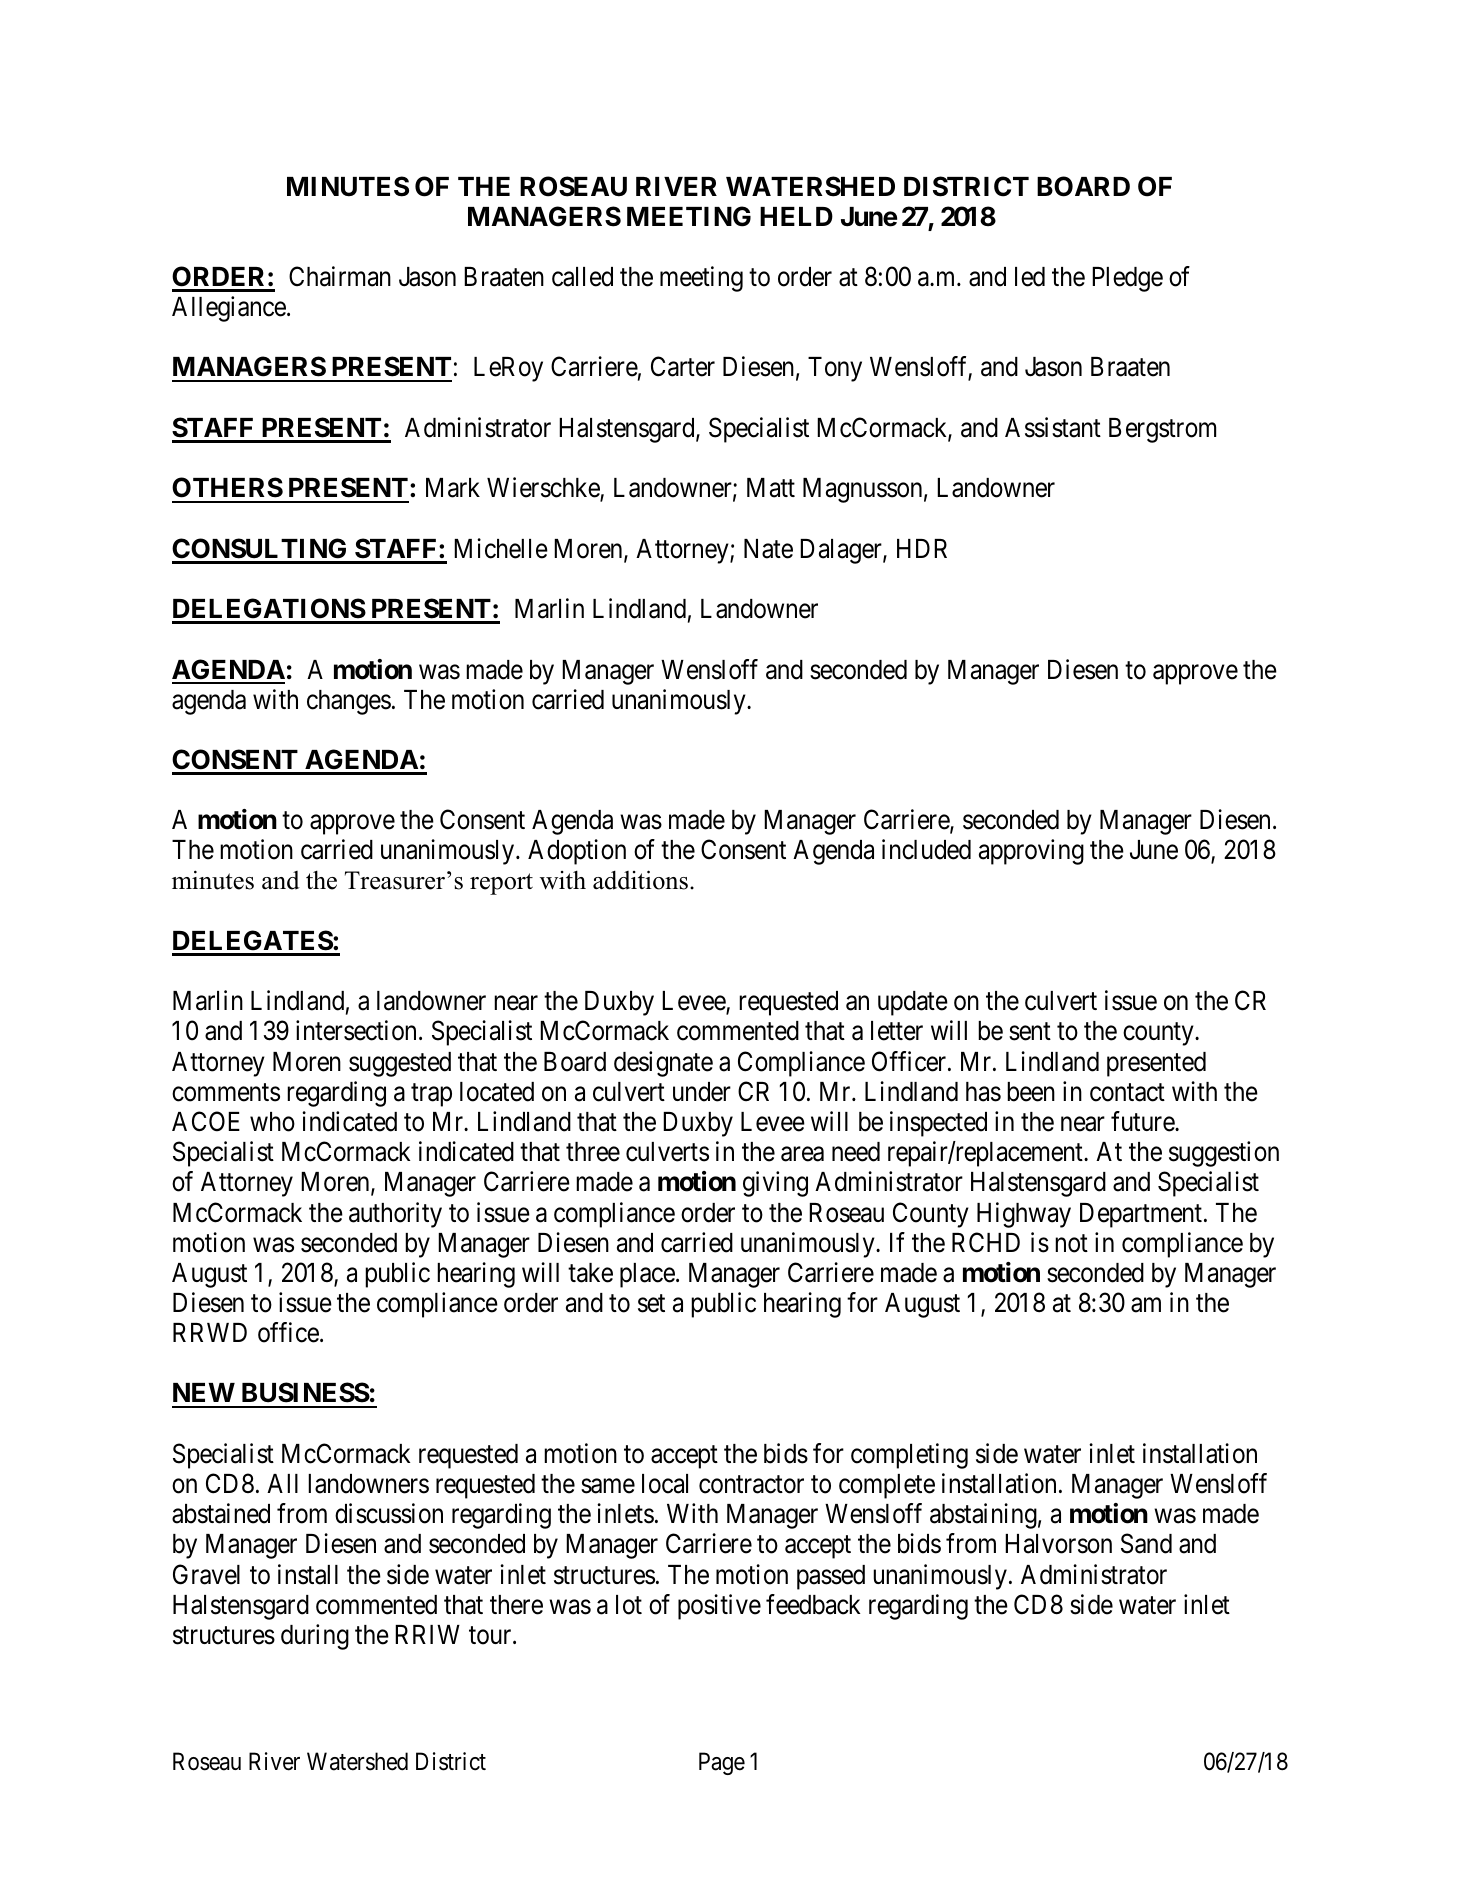 Image resolution: width=1459 pixels, height=1889 pixels. Describe the element at coordinates (340, 276) in the page. I see `Chairman` at that location.
